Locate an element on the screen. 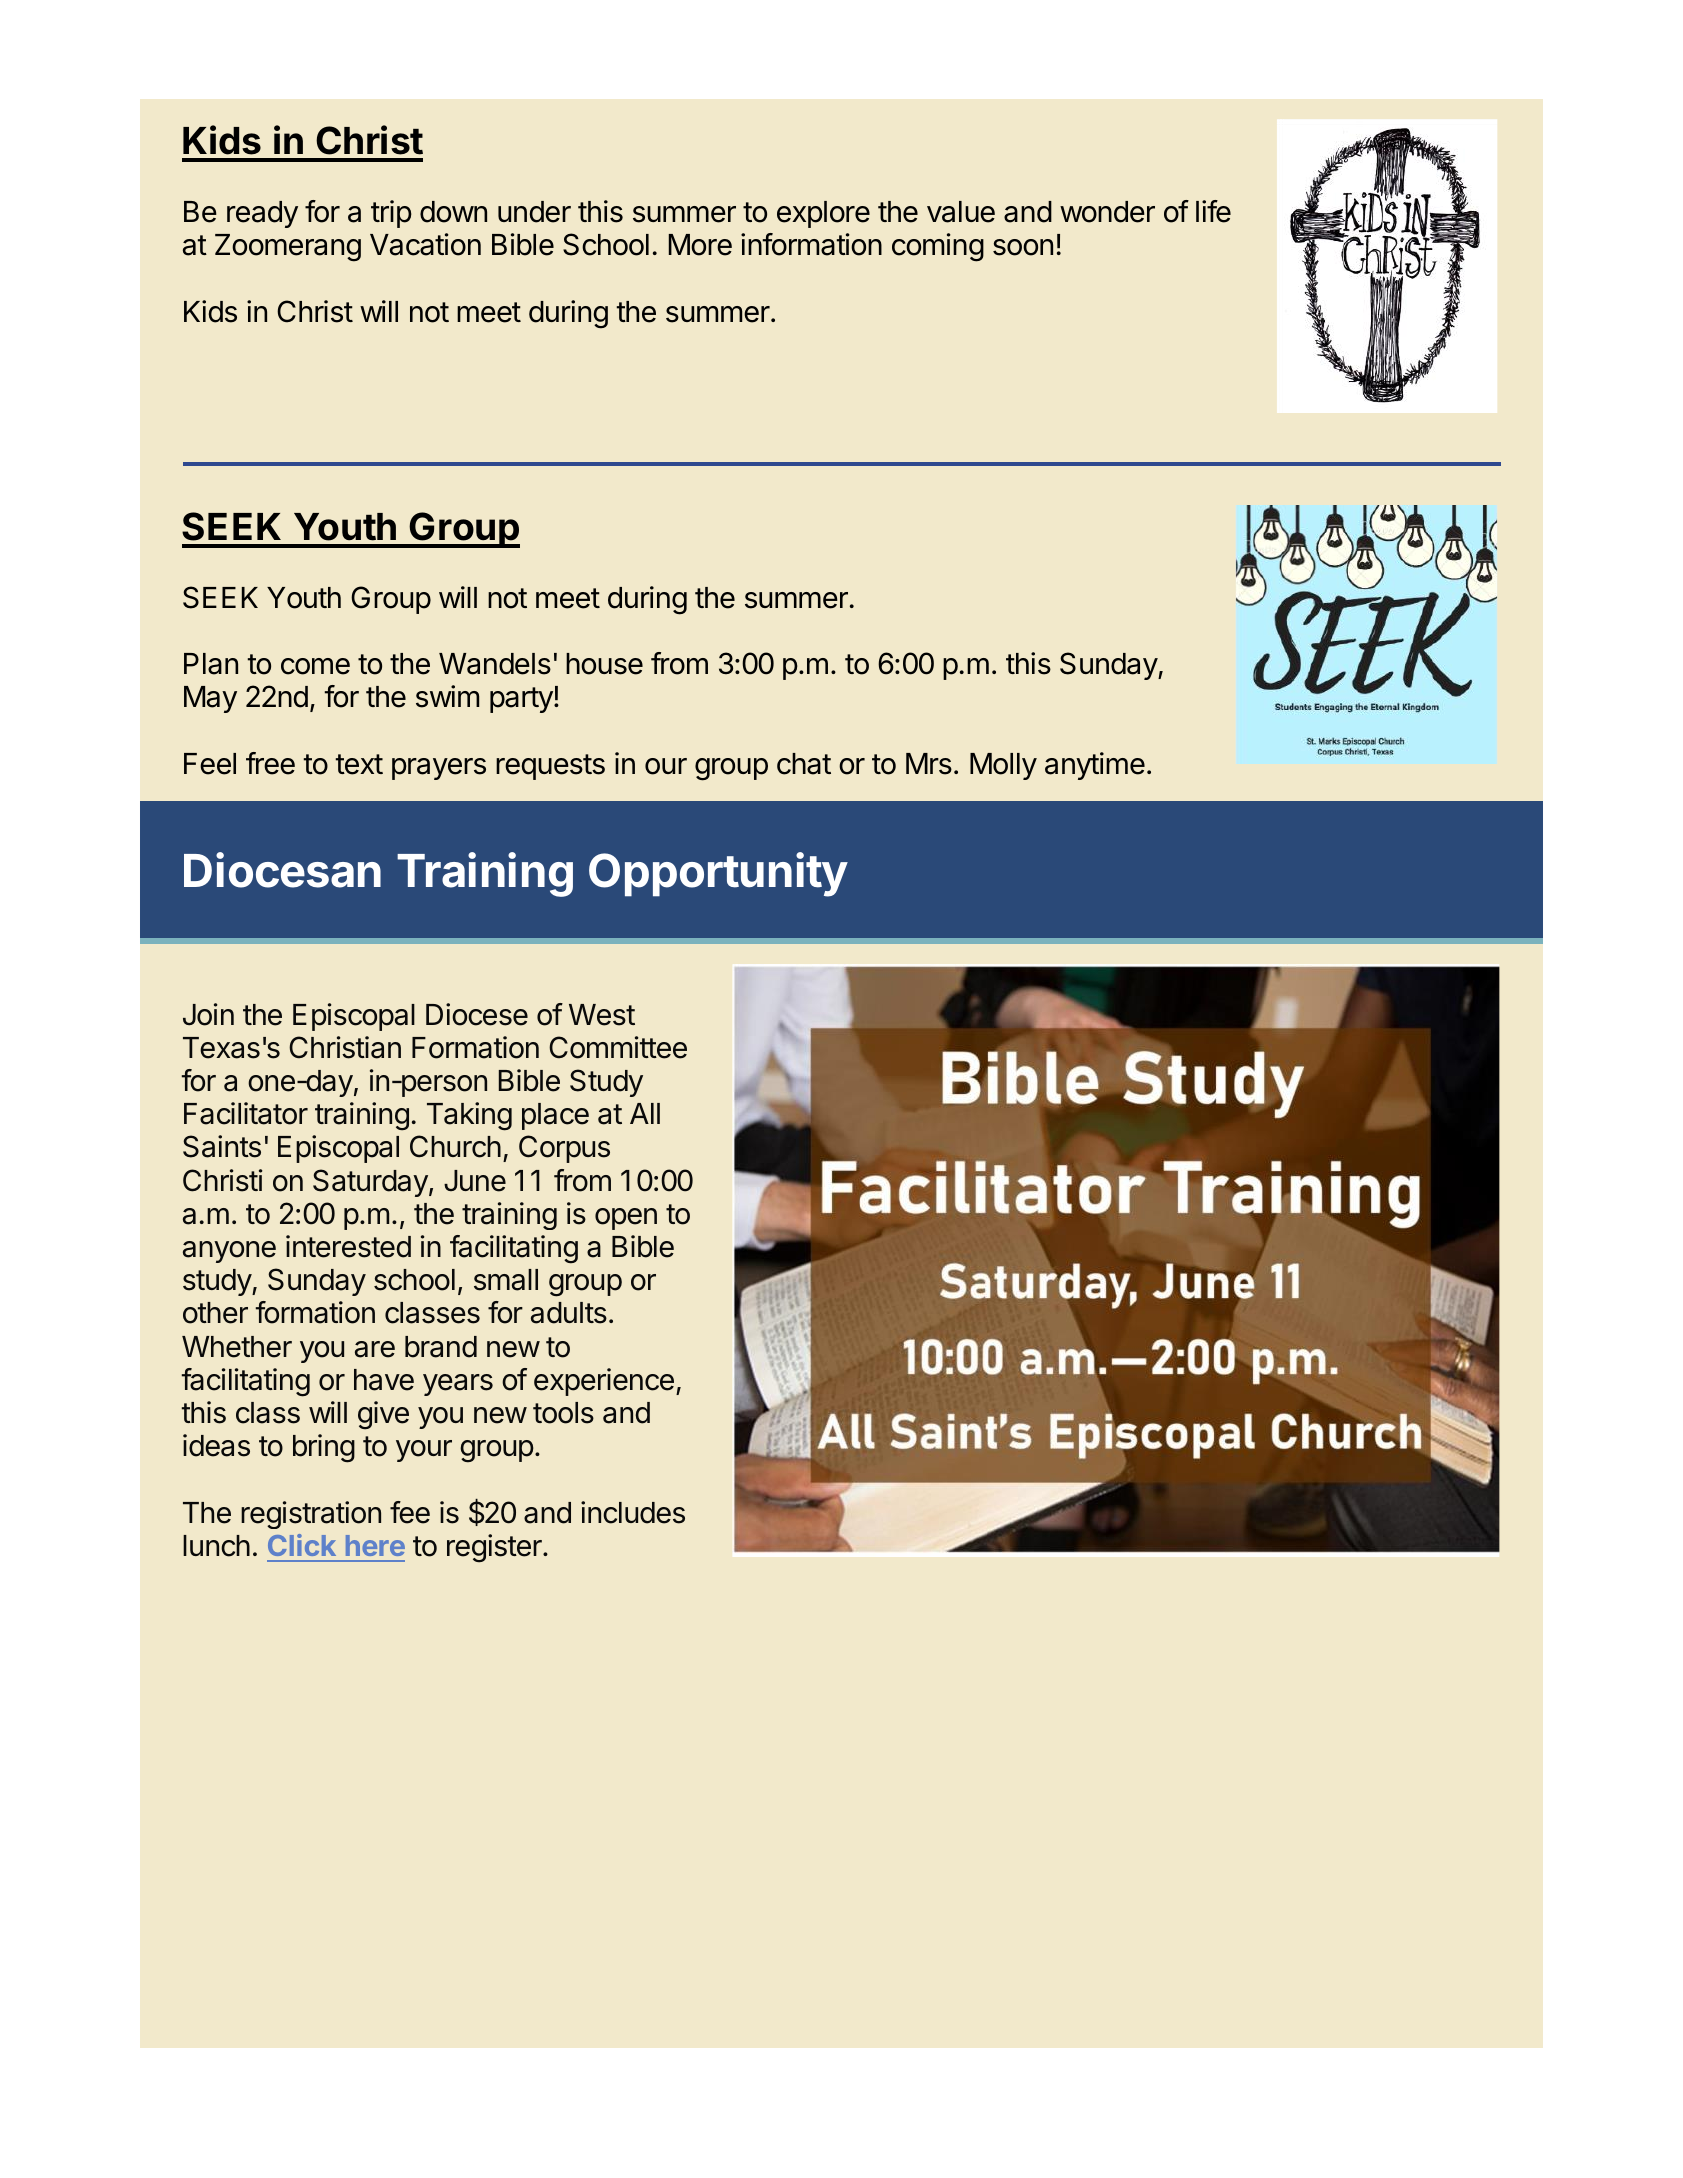  registration is located at coordinates (311, 1515).
